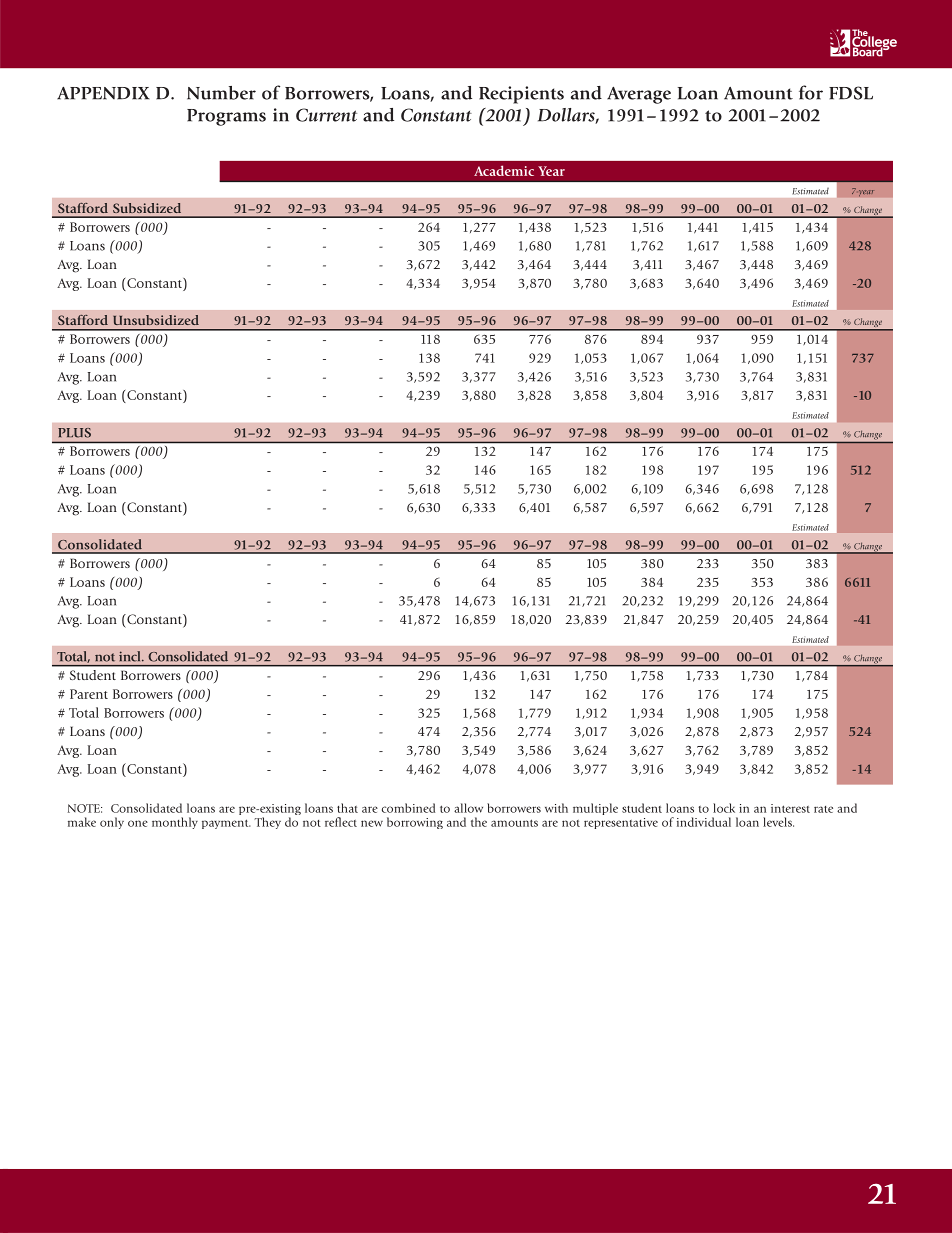 This page has width=952, height=1233. What do you see at coordinates (326, 115) in the page?
I see `Current` at bounding box center [326, 115].
